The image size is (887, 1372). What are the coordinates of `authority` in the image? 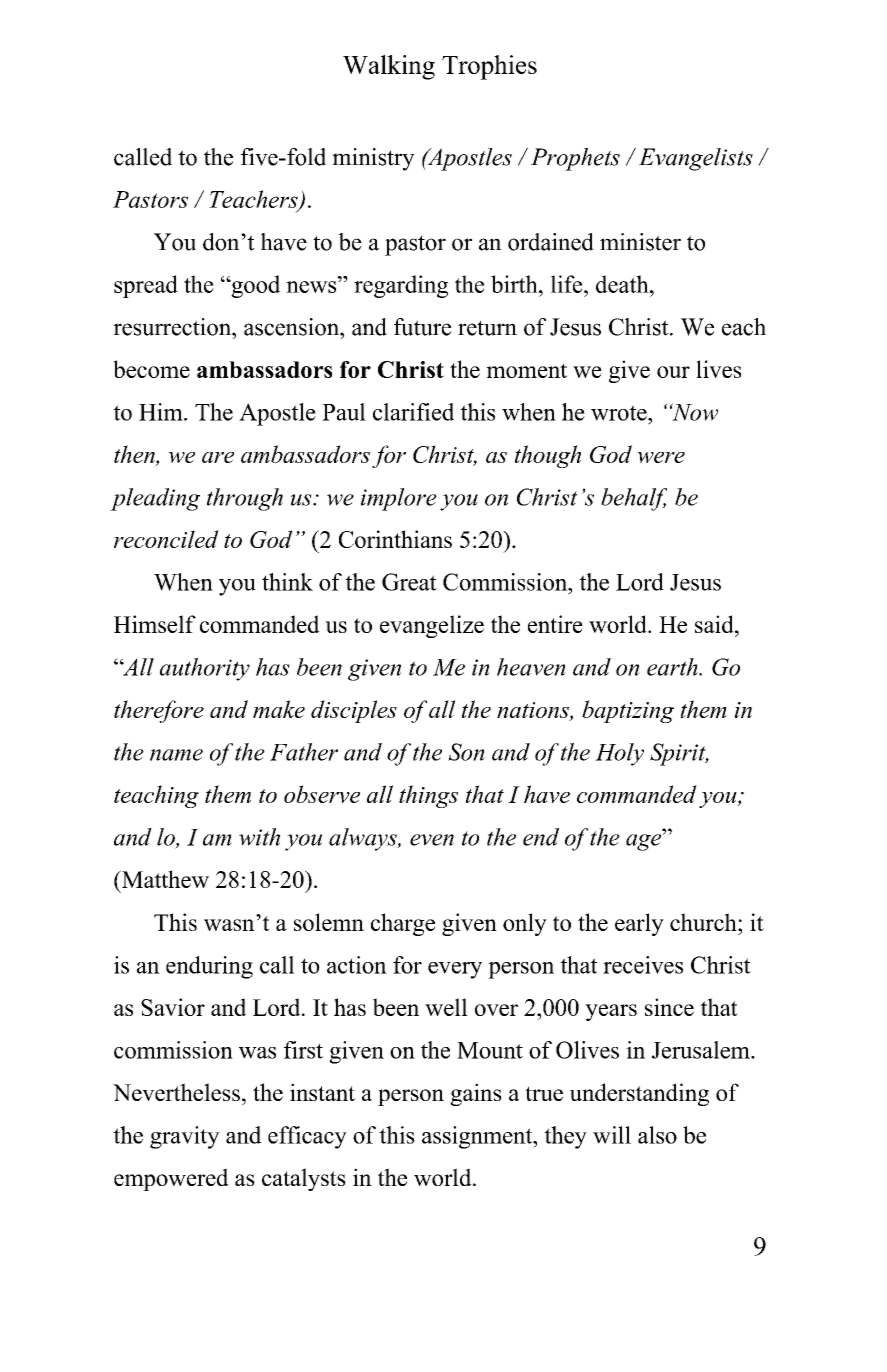 It's located at (205, 669).
